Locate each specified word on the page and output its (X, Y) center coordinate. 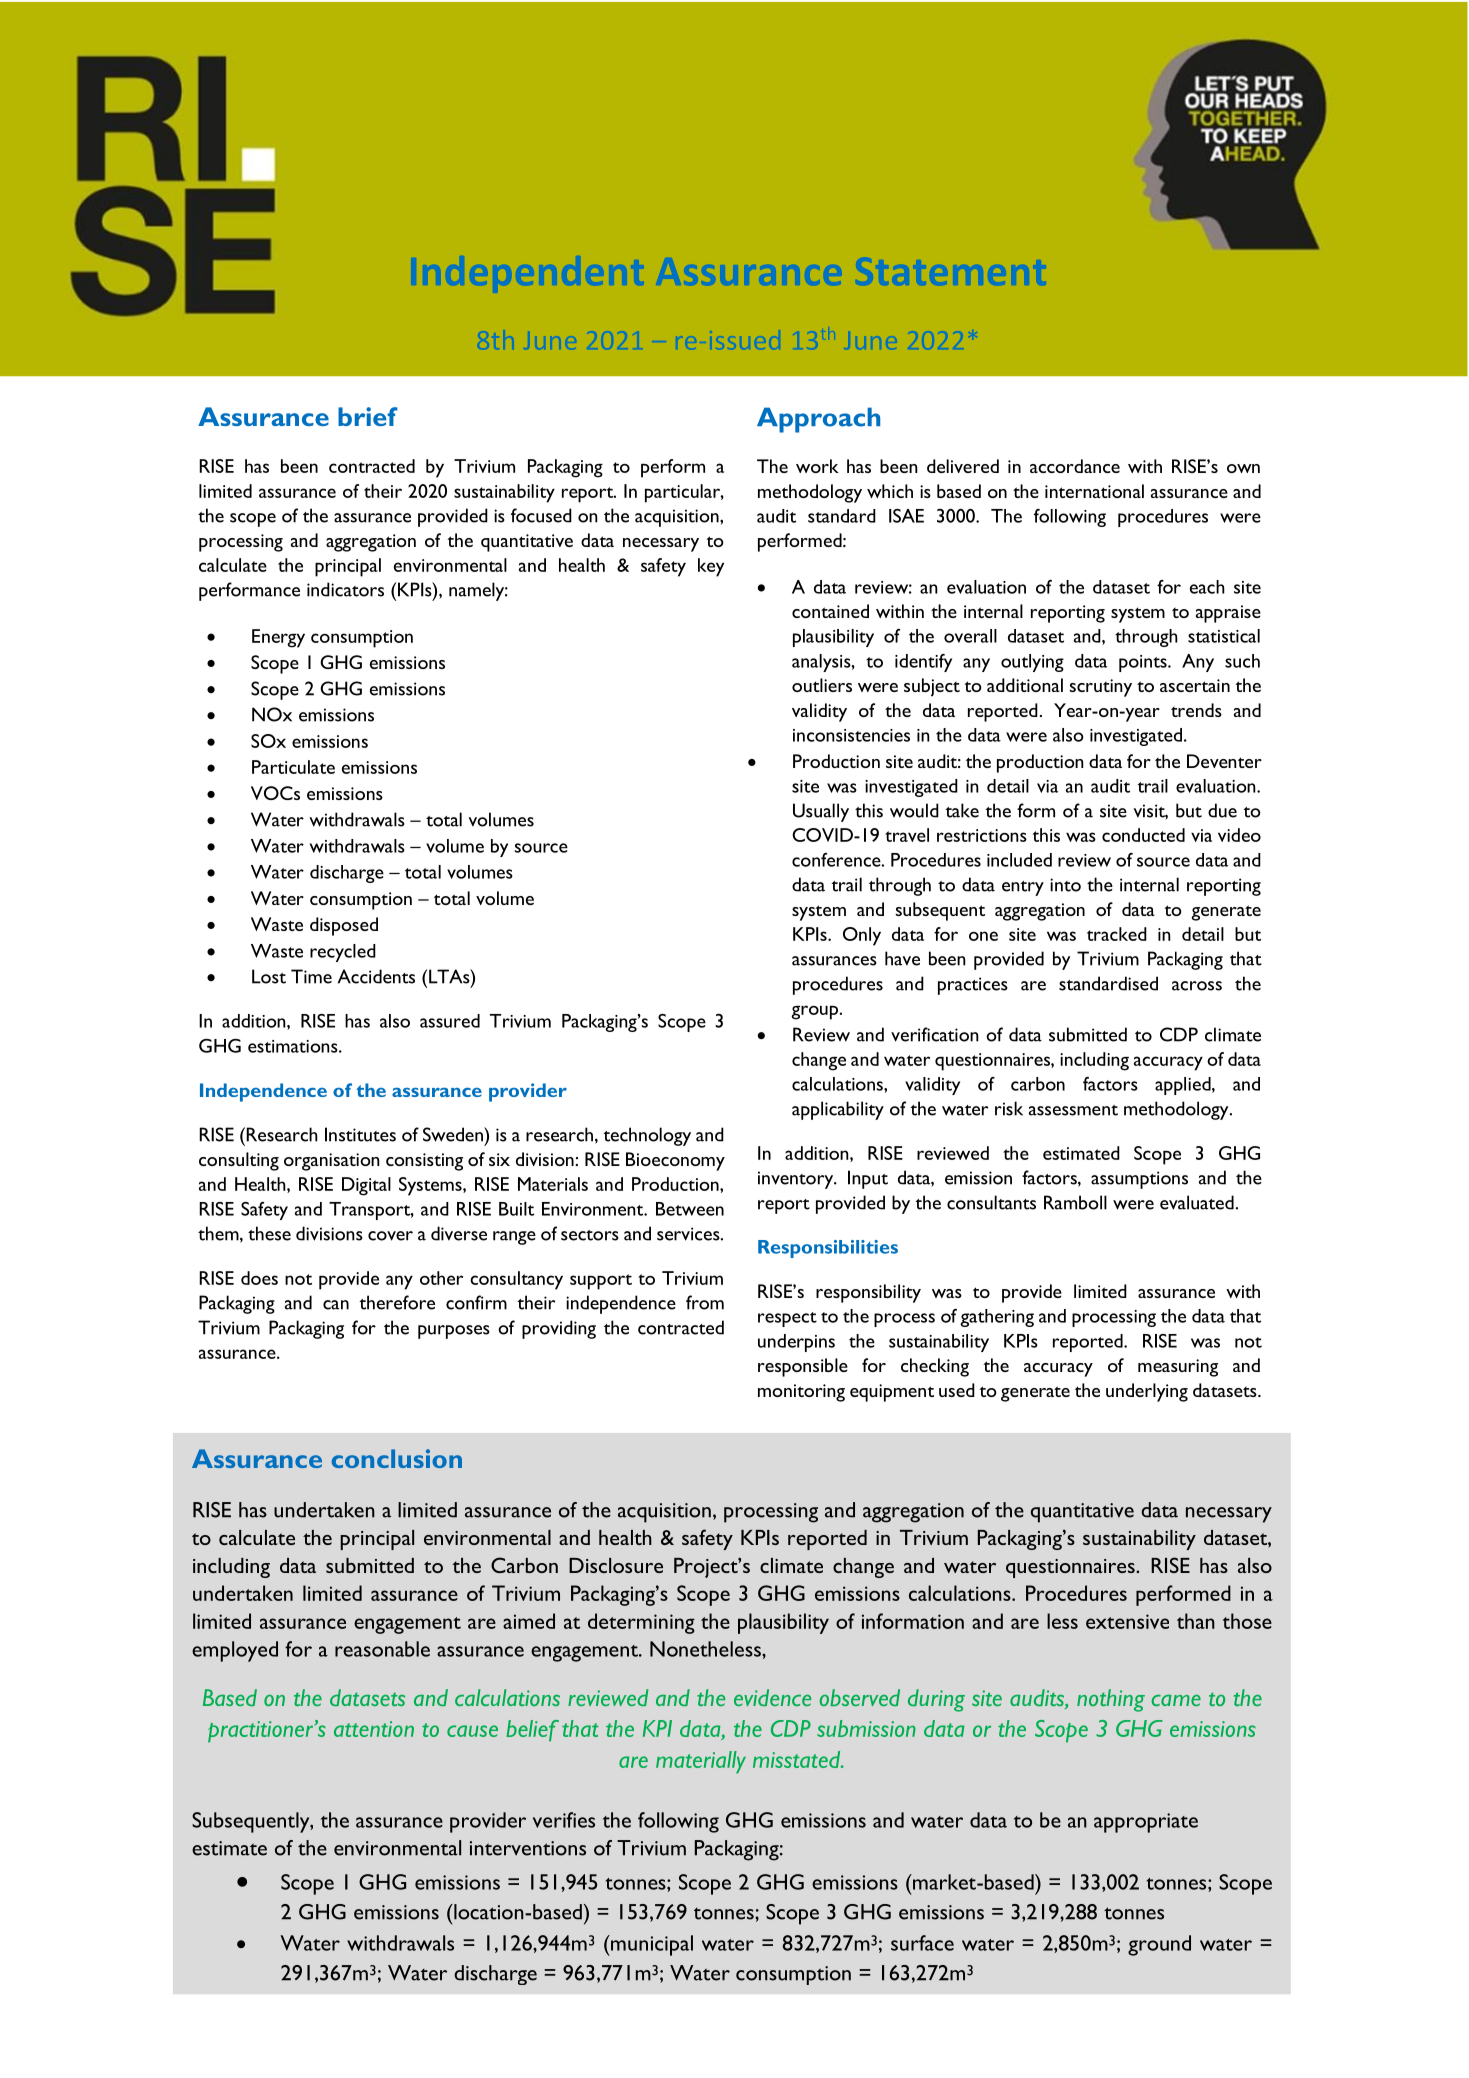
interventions (528, 1848)
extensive (1127, 1621)
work (817, 466)
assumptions (1139, 1180)
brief (368, 416)
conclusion (397, 1458)
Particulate (293, 767)
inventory (797, 1180)
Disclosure (616, 1565)
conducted (1143, 835)
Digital (366, 1186)
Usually (821, 812)
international (1094, 491)
